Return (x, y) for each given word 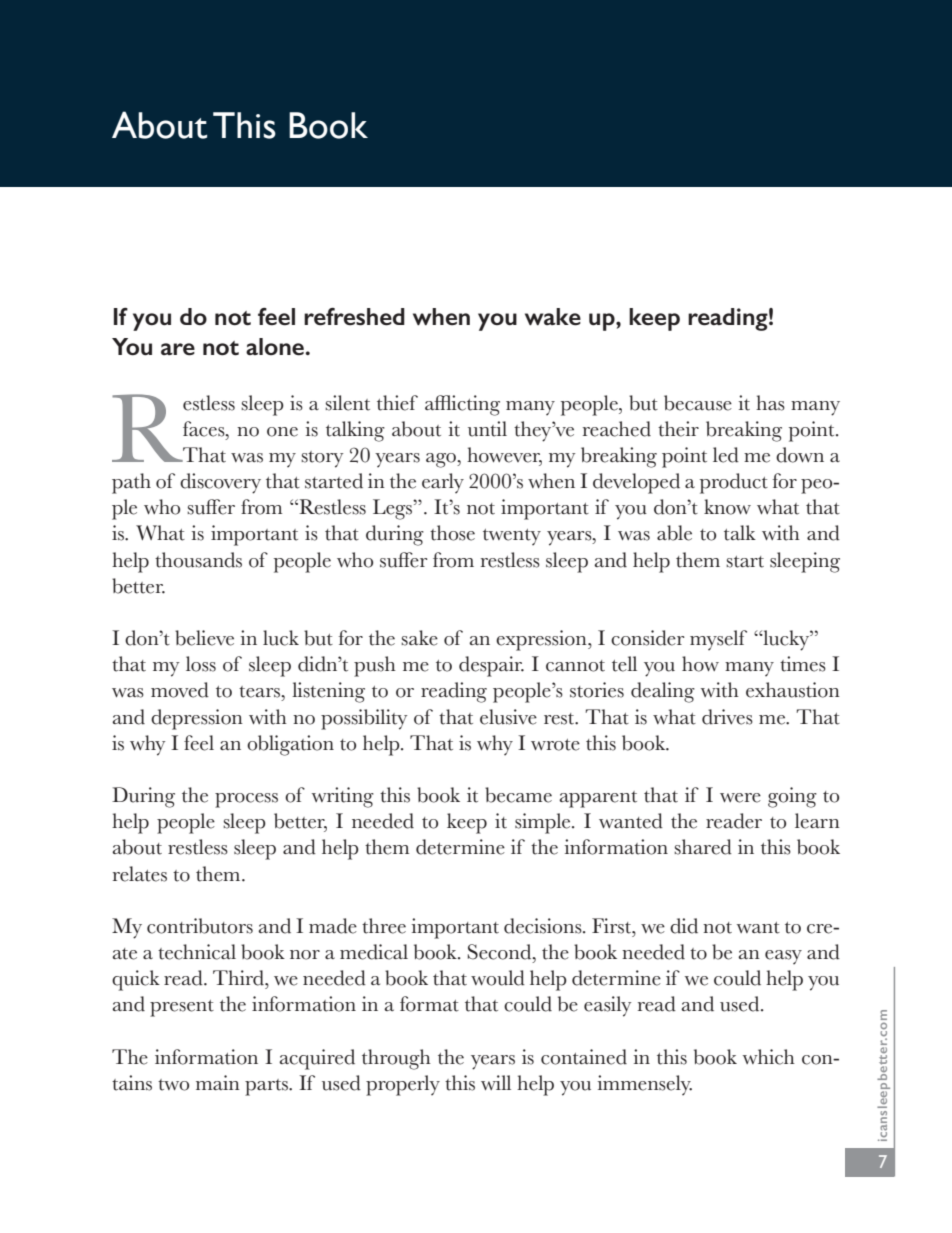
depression (197, 719)
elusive (508, 717)
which (769, 1057)
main (218, 1082)
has (770, 403)
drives (727, 717)
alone (276, 347)
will (496, 1082)
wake (553, 317)
